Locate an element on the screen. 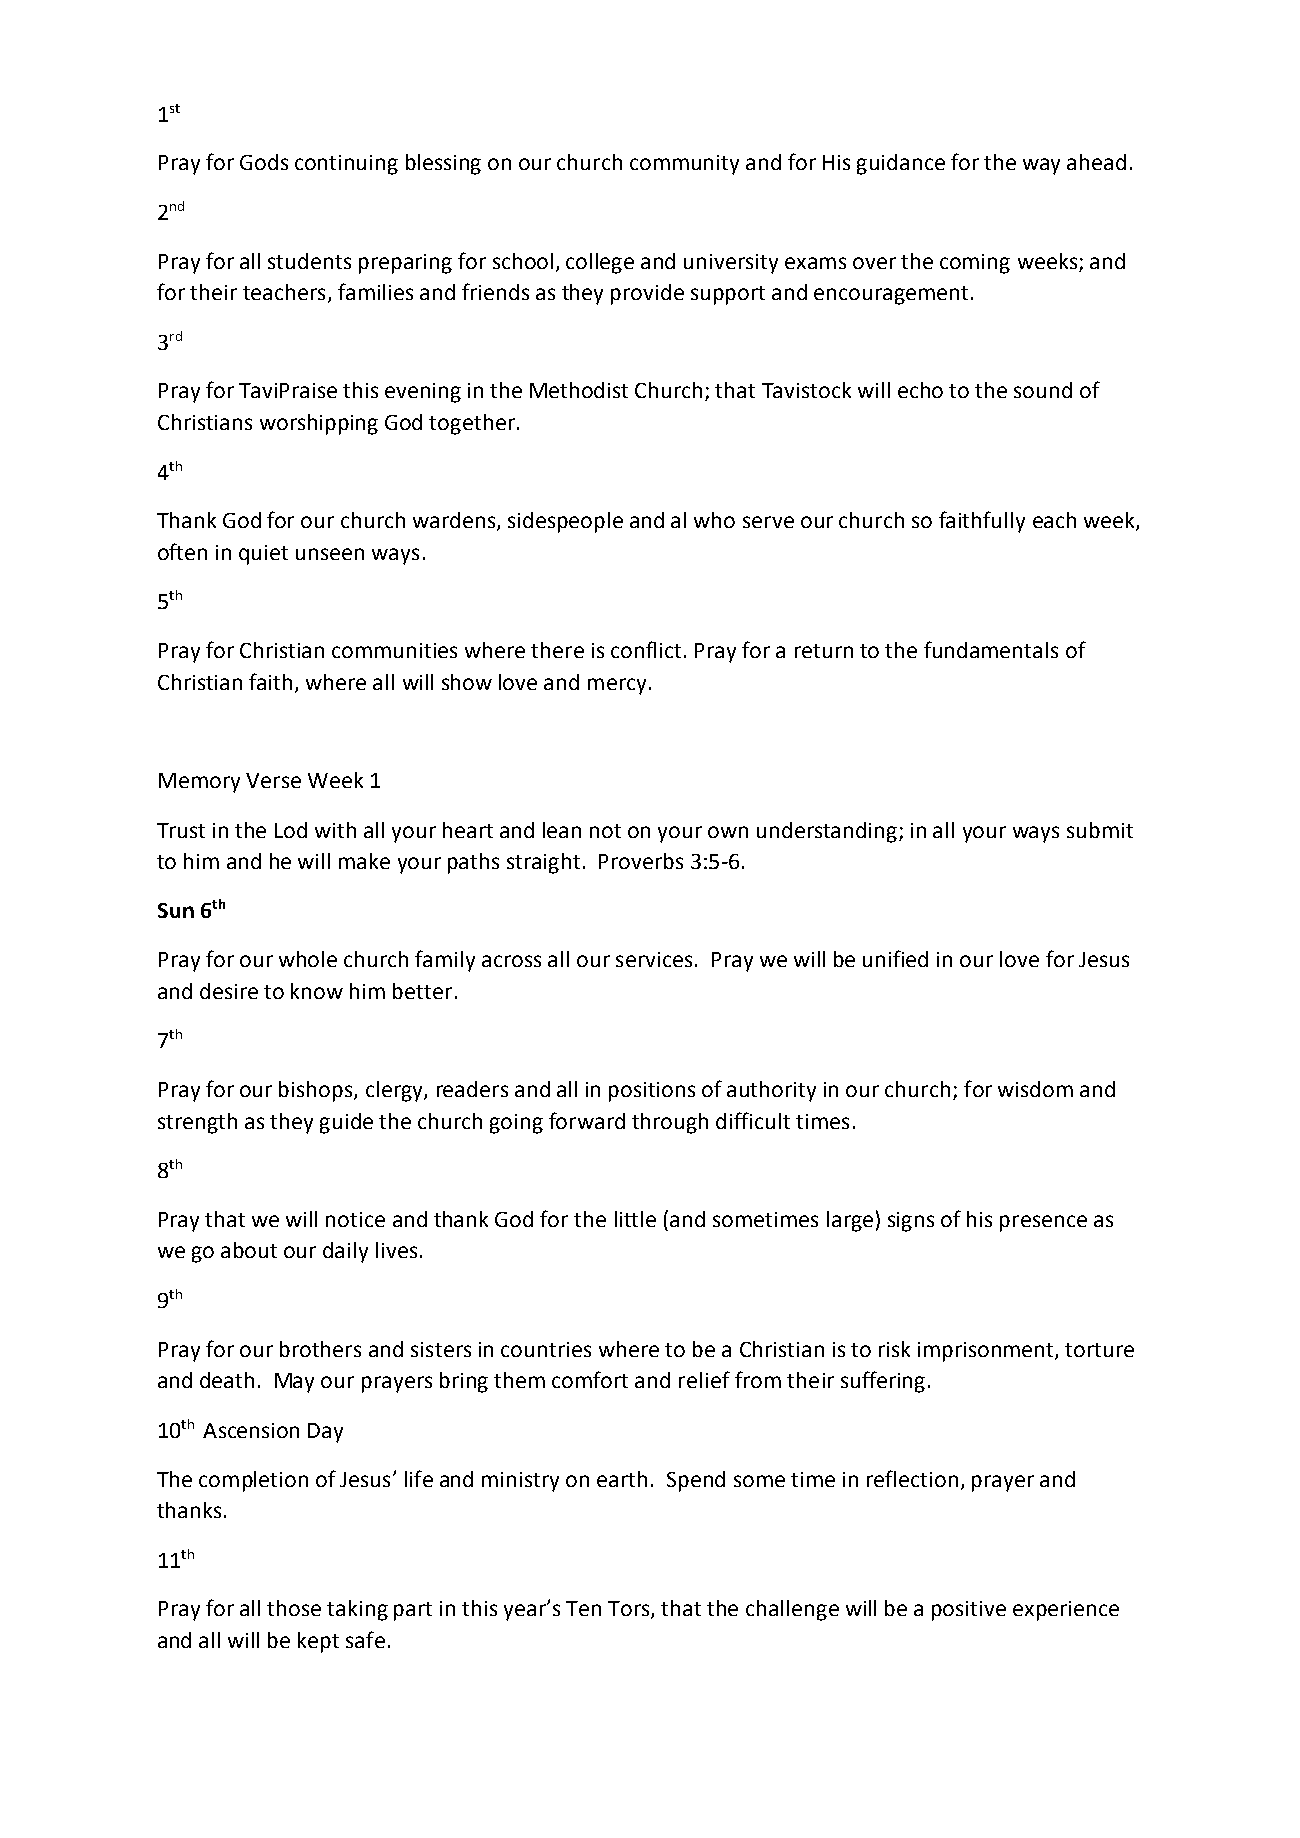  Tors is located at coordinates (630, 1610).
